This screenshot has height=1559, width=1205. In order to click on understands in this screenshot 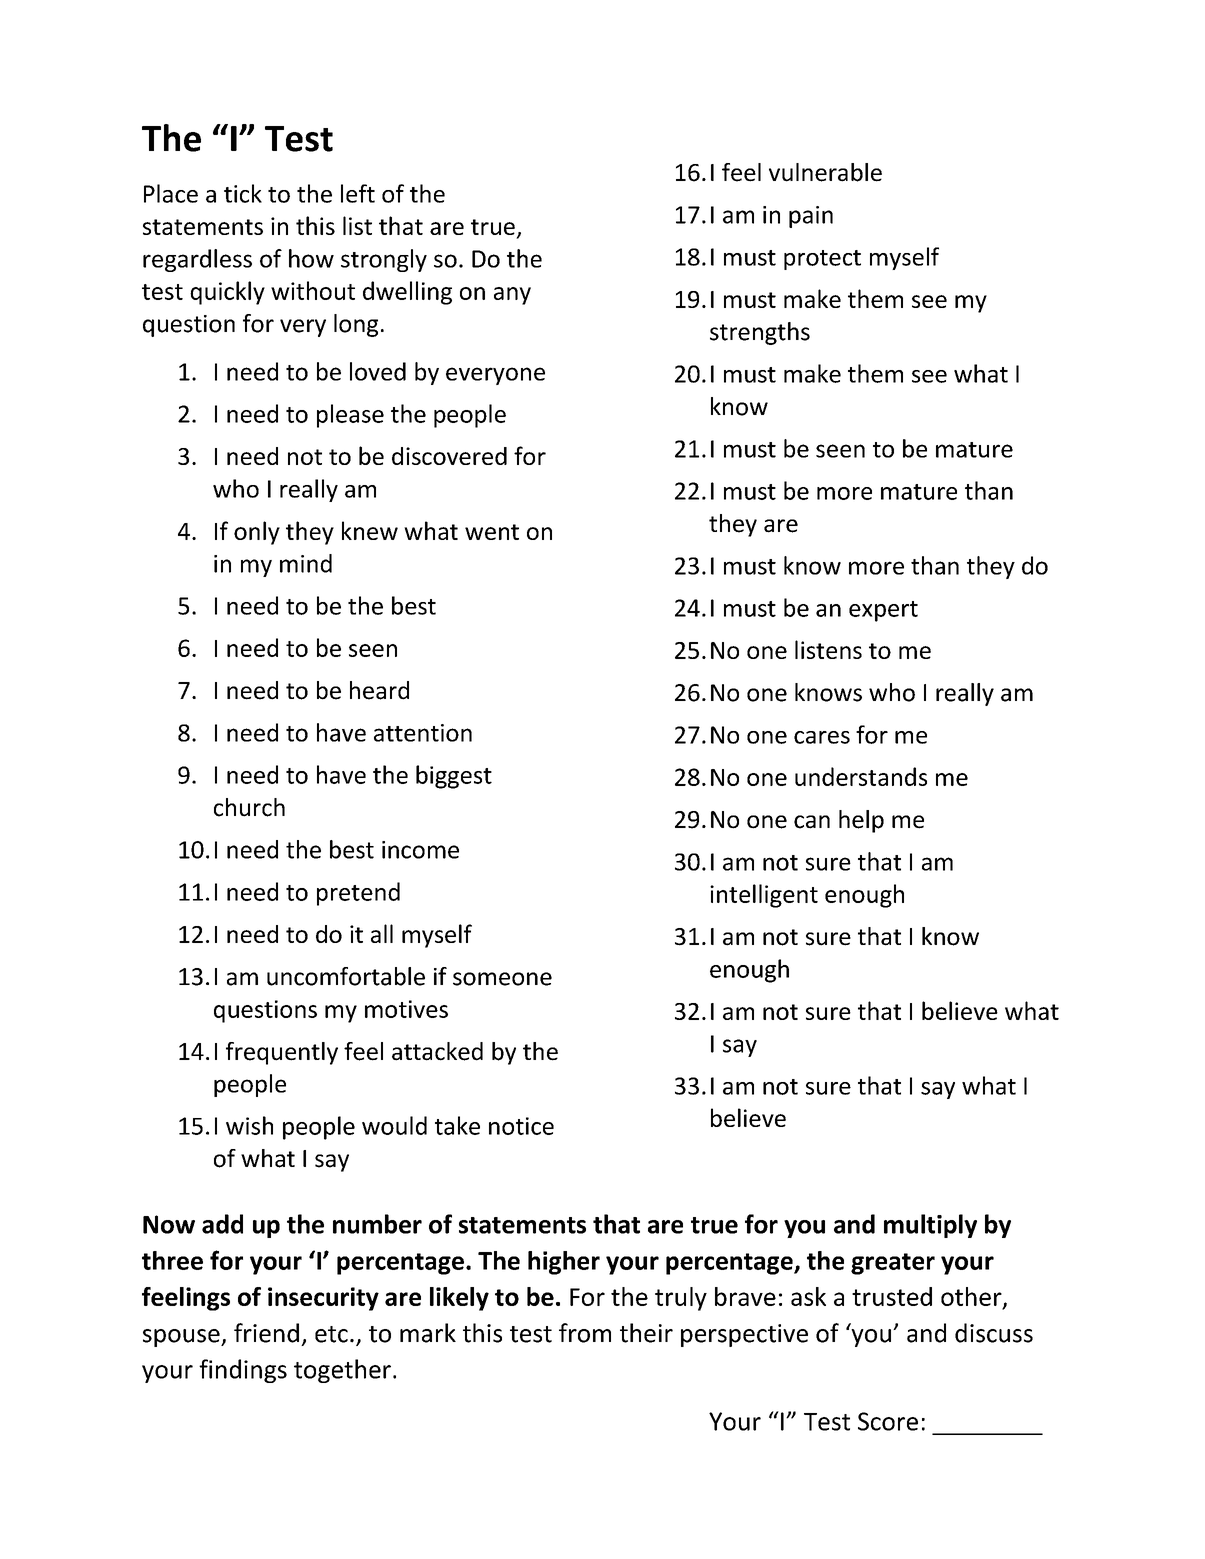, I will do `click(861, 776)`.
